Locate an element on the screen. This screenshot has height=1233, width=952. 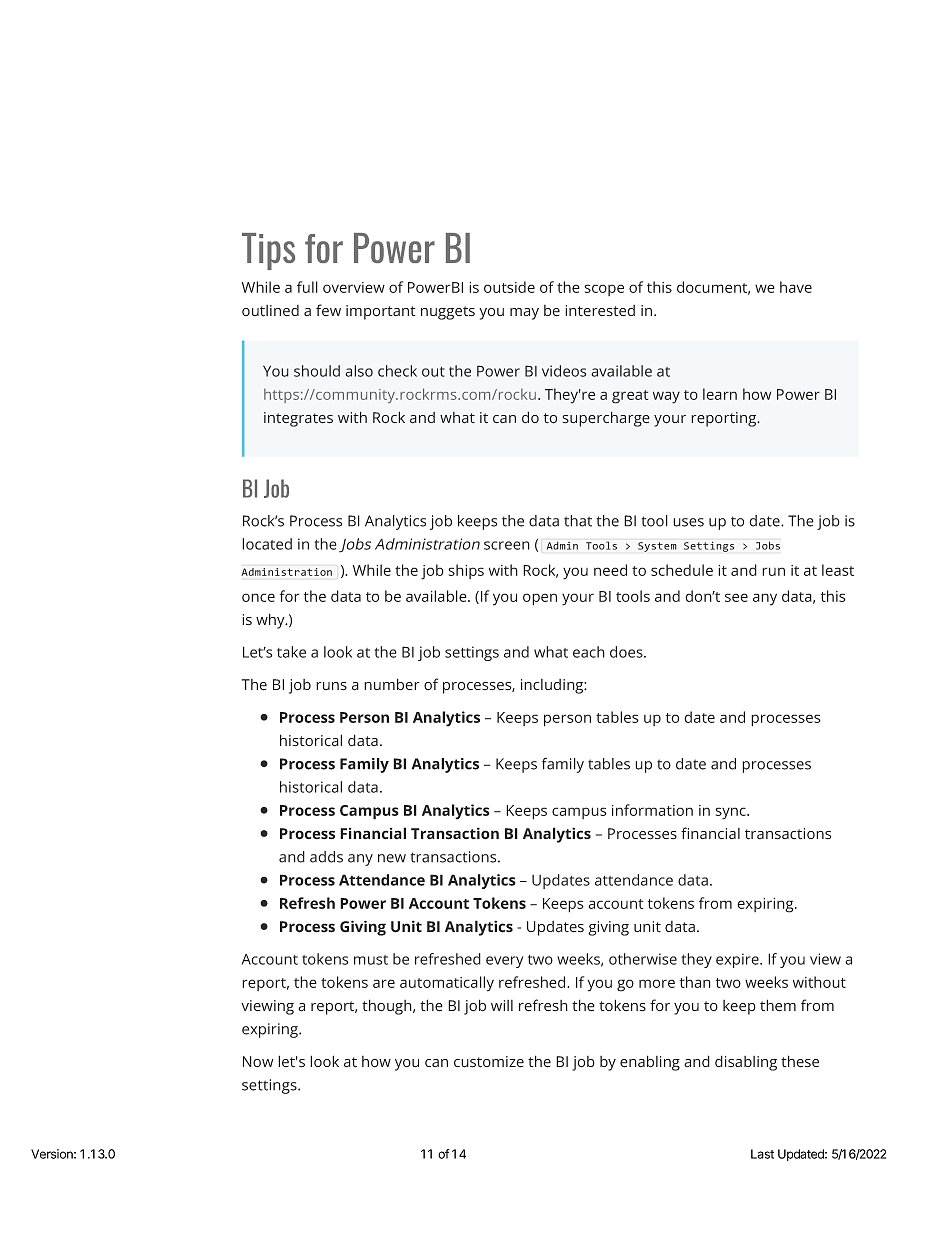
why is located at coordinates (271, 621).
